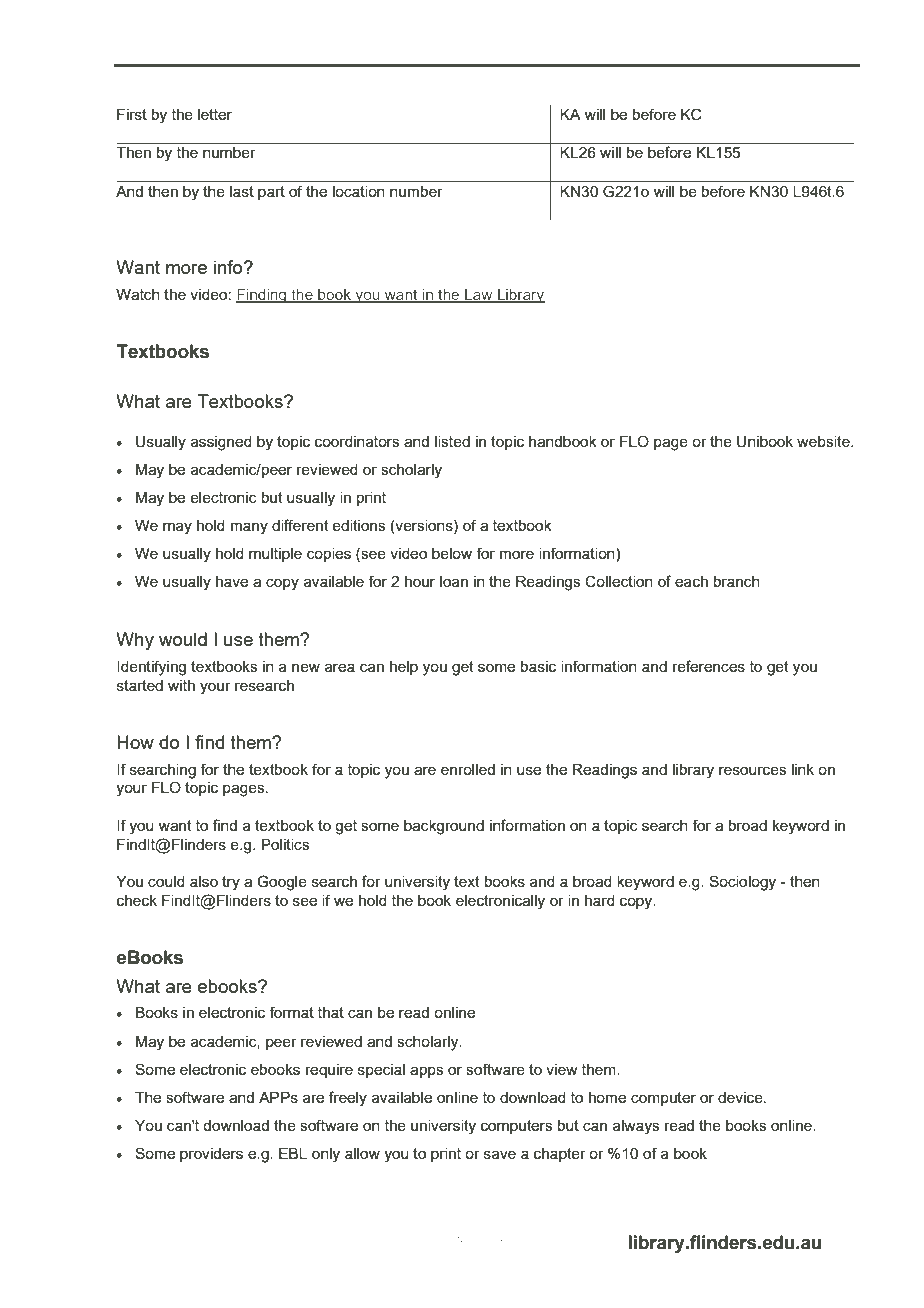 This image has width=924, height=1308. What do you see at coordinates (215, 114) in the image?
I see `letter` at bounding box center [215, 114].
